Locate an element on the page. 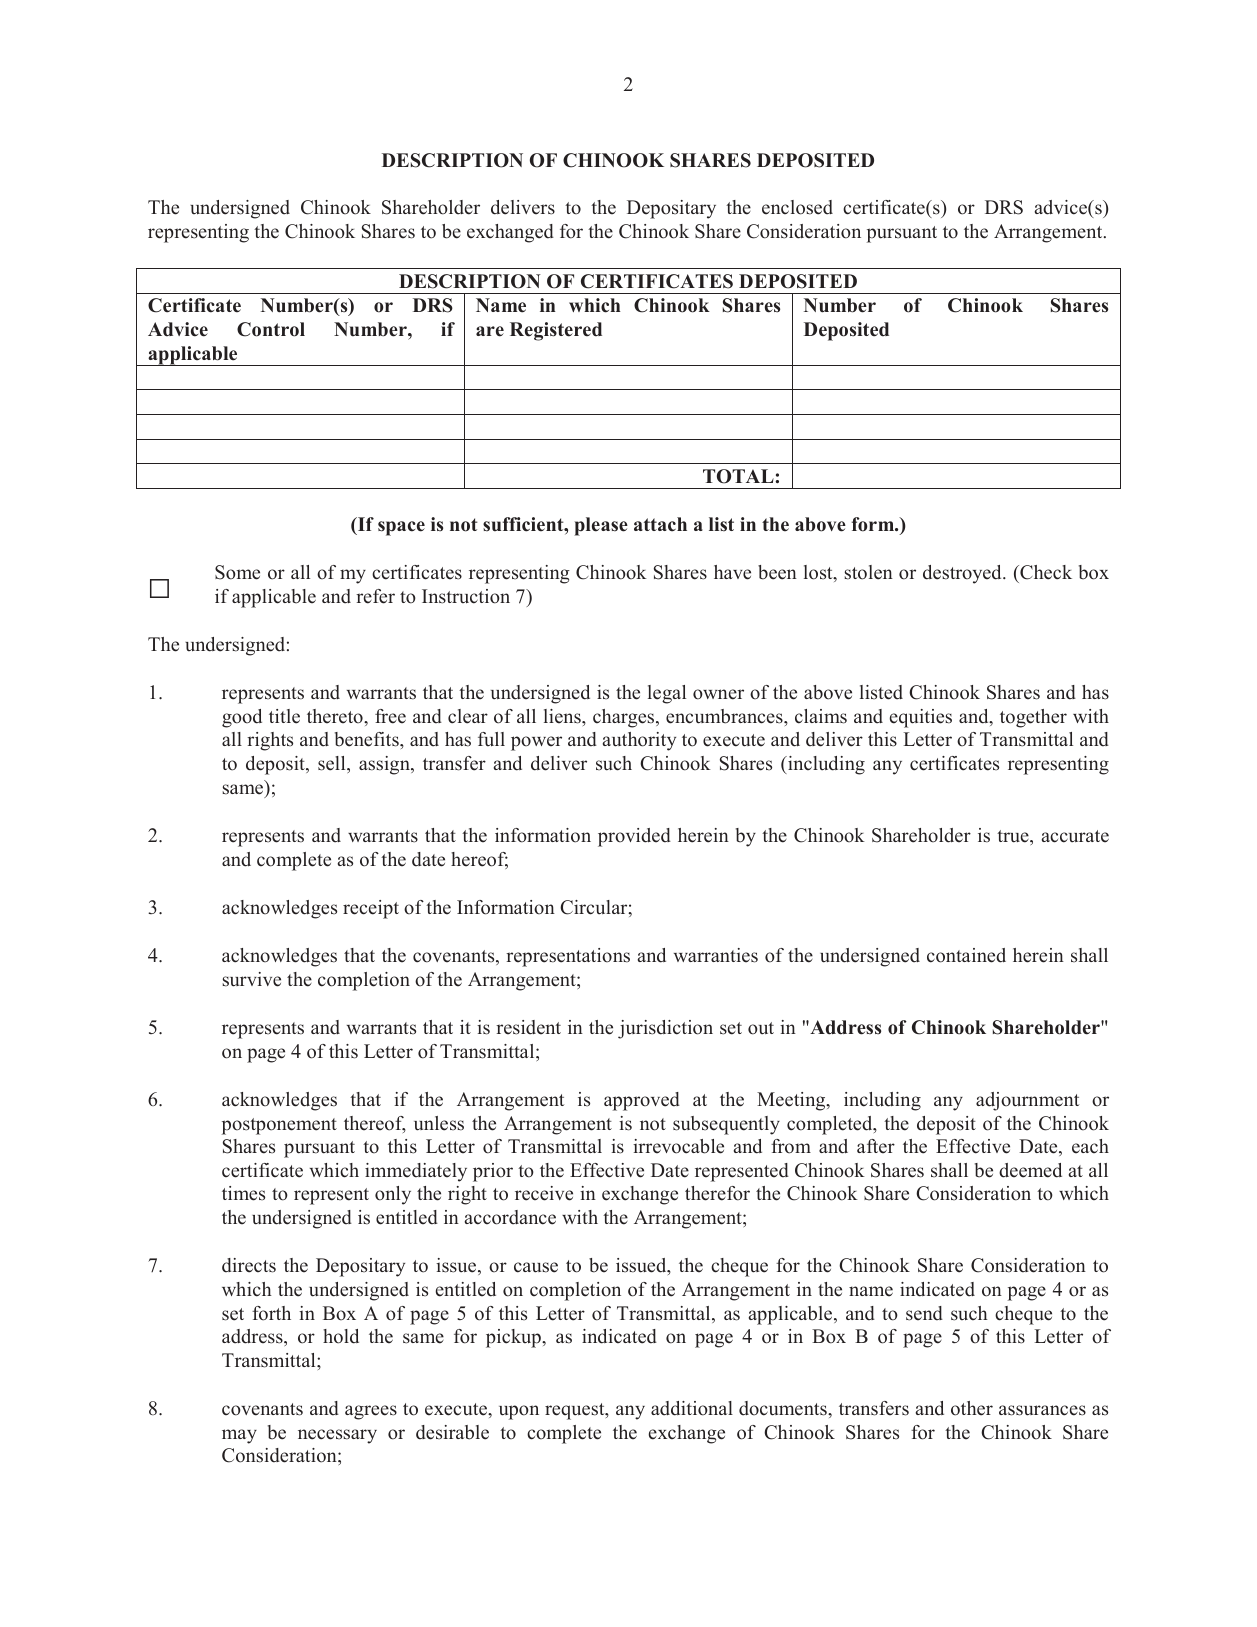  destroyed is located at coordinates (963, 574).
